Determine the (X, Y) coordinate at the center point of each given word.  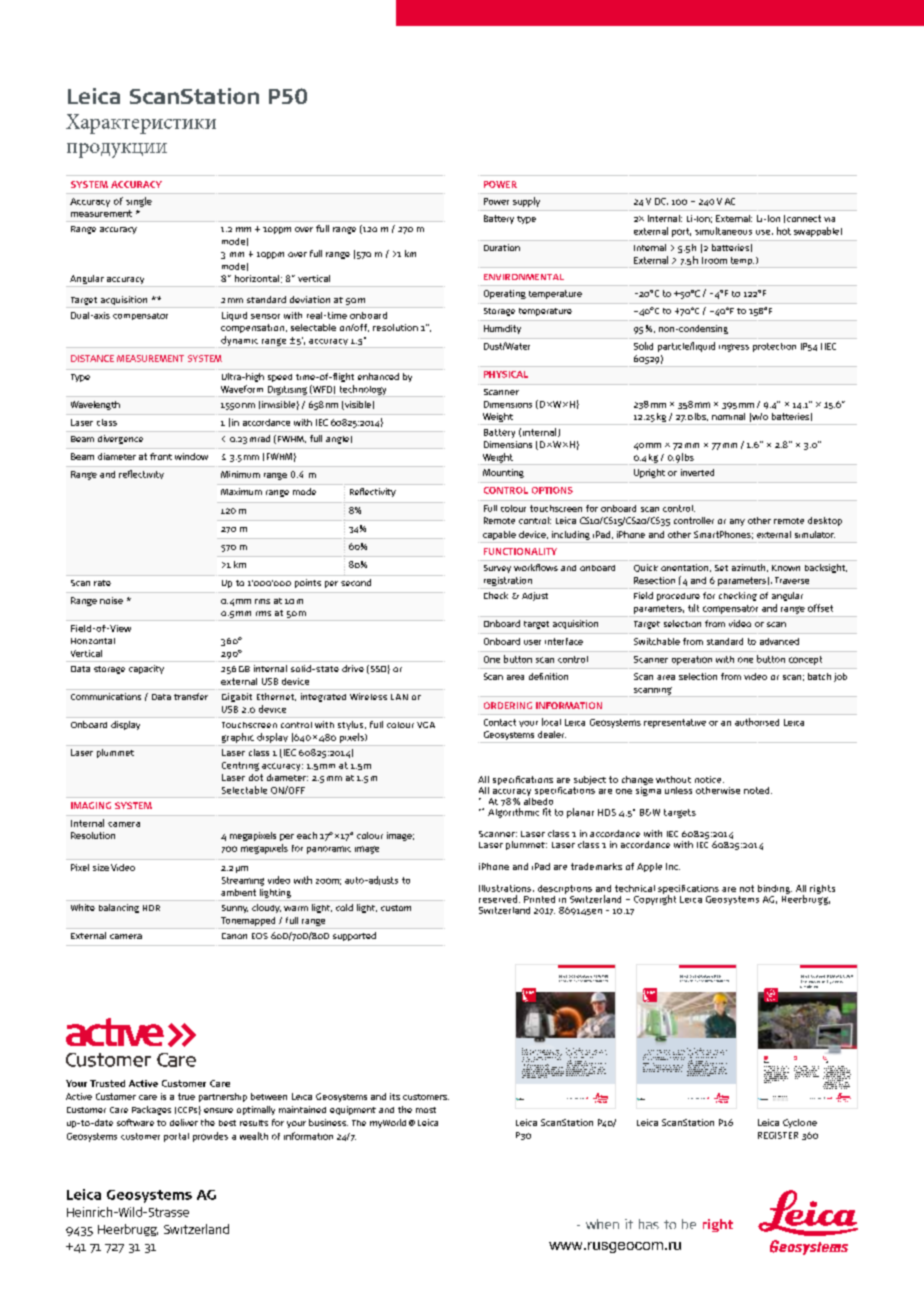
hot (784, 231)
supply (526, 202)
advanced (779, 641)
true (186, 1096)
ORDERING (508, 705)
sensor (265, 316)
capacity (146, 669)
